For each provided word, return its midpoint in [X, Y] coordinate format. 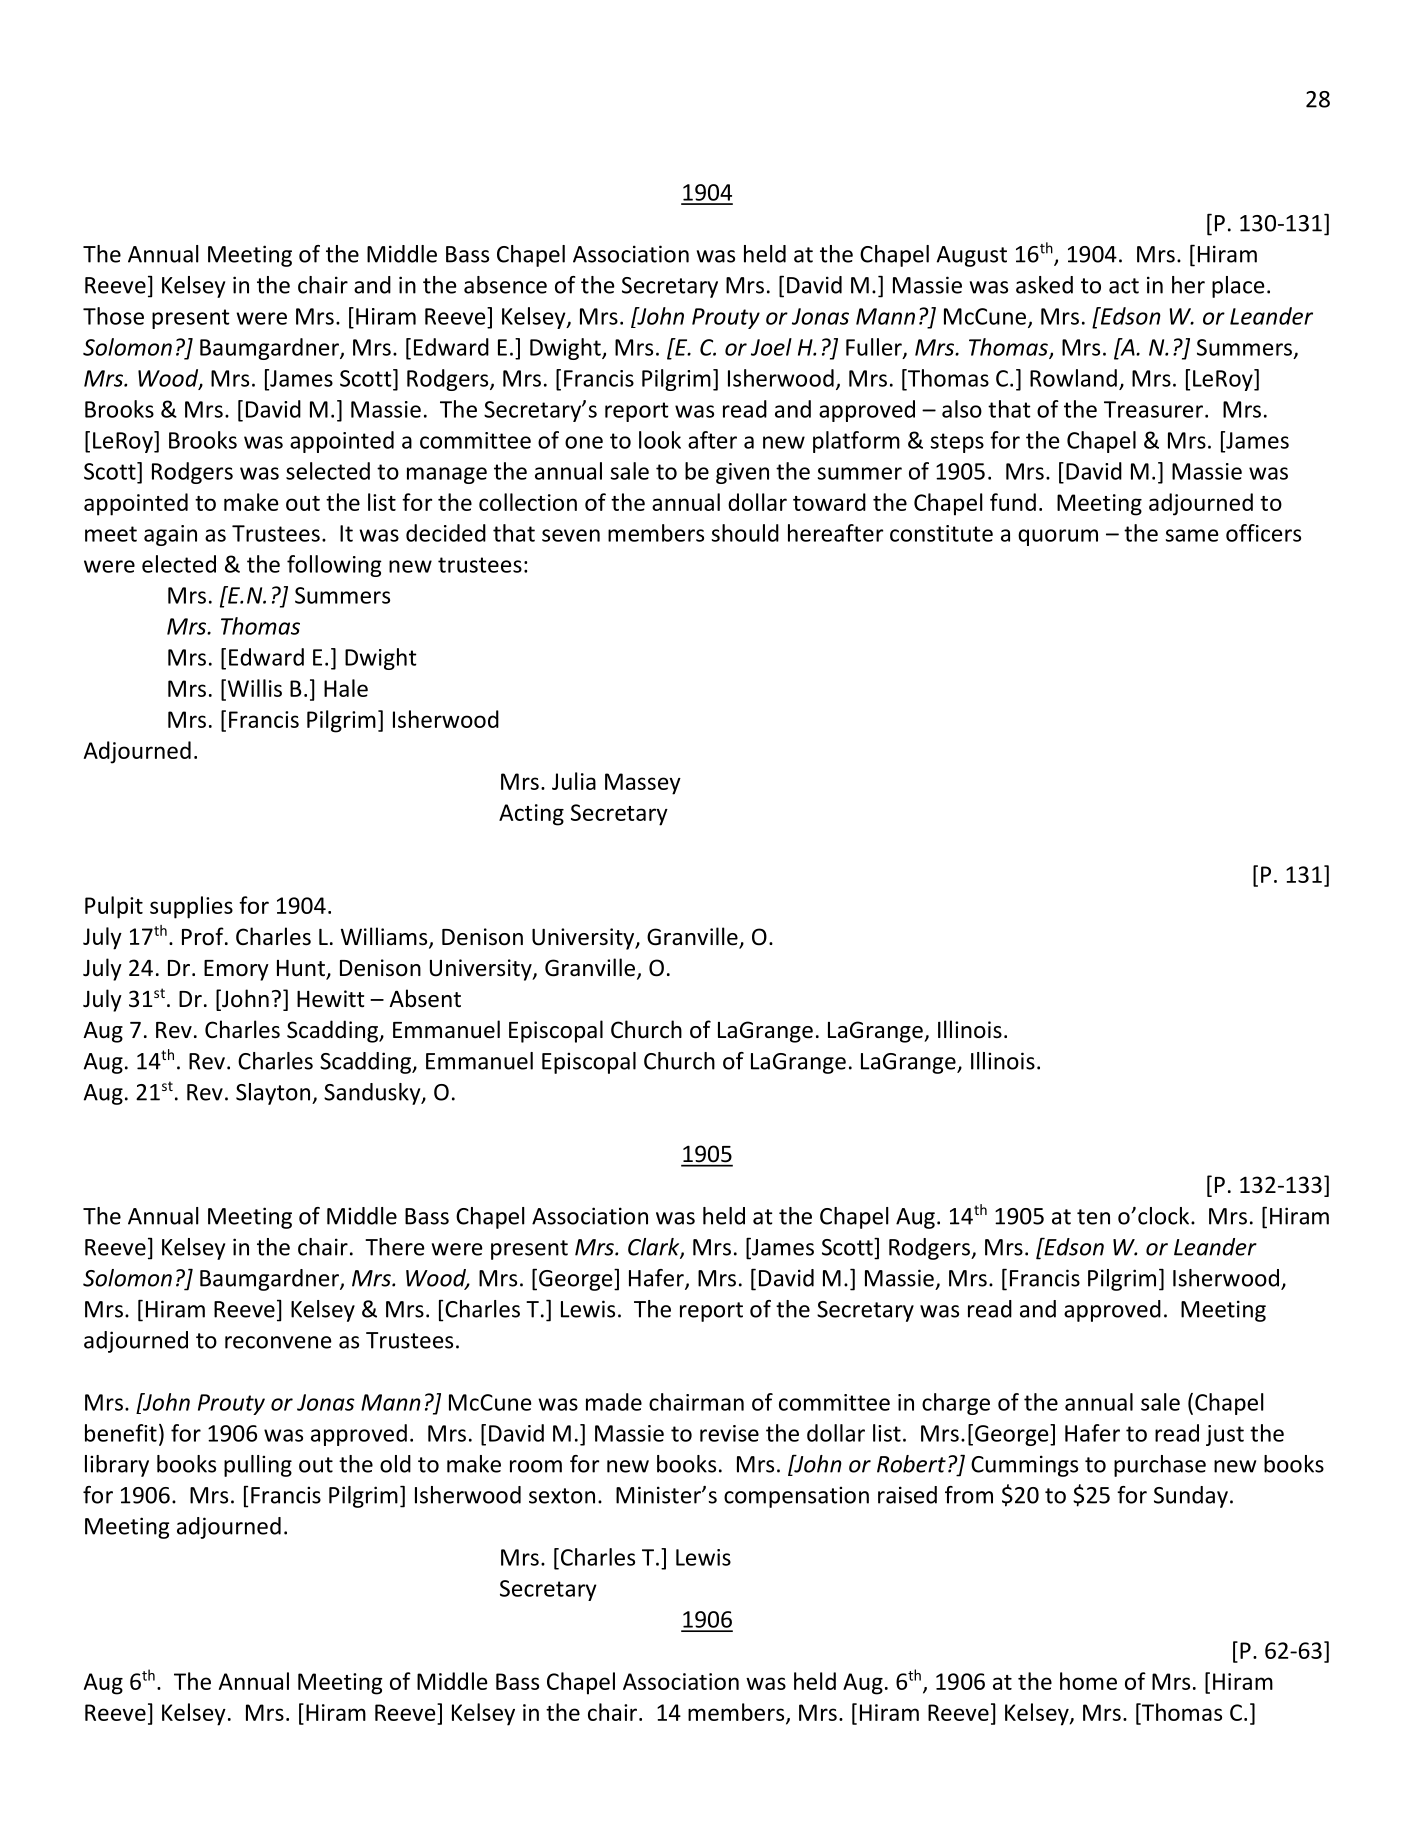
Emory [236, 970]
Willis [253, 688]
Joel [771, 347]
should [745, 533]
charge [956, 1404]
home [1088, 1681]
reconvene [278, 1342]
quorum [1058, 537]
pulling [258, 1466]
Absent [425, 998]
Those [113, 316]
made [614, 1402]
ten [1093, 1217]
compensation [796, 1497]
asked [1044, 285]
